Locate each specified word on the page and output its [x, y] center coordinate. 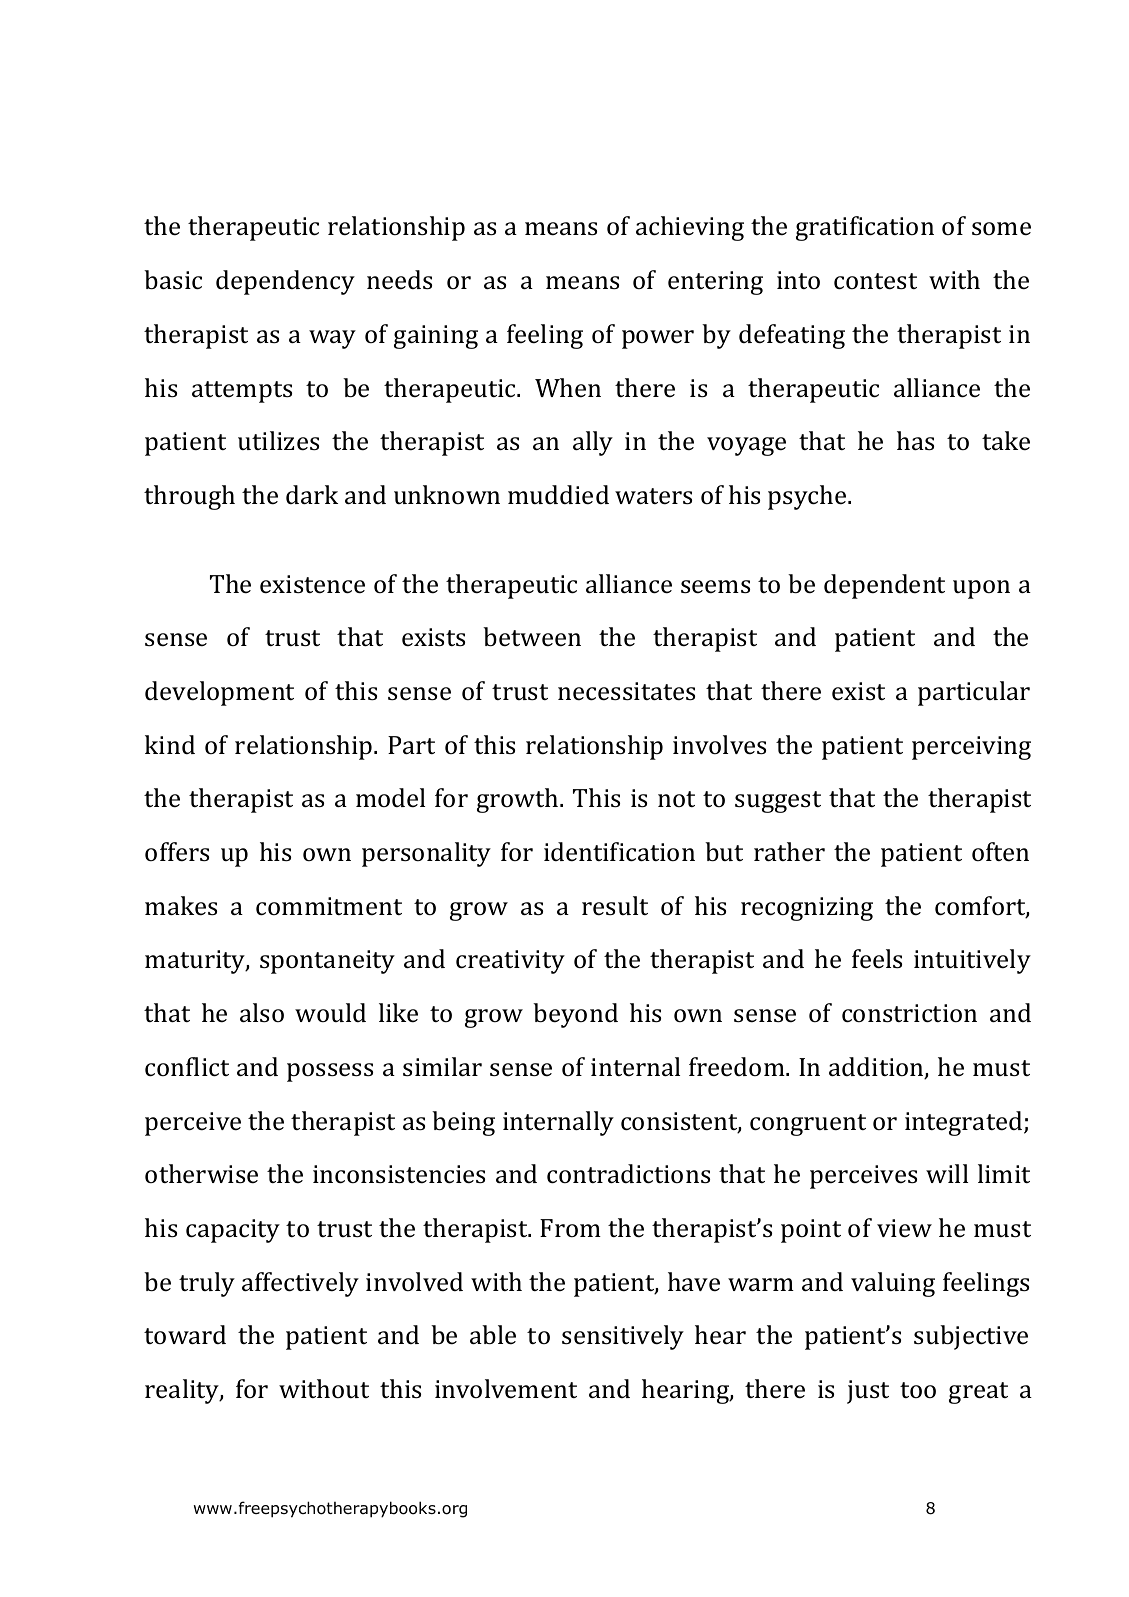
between [532, 637]
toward [185, 1334]
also [262, 1013]
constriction [909, 1013]
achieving [690, 228]
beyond [575, 1015]
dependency [285, 282]
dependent [884, 586]
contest [875, 281]
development [219, 693]
